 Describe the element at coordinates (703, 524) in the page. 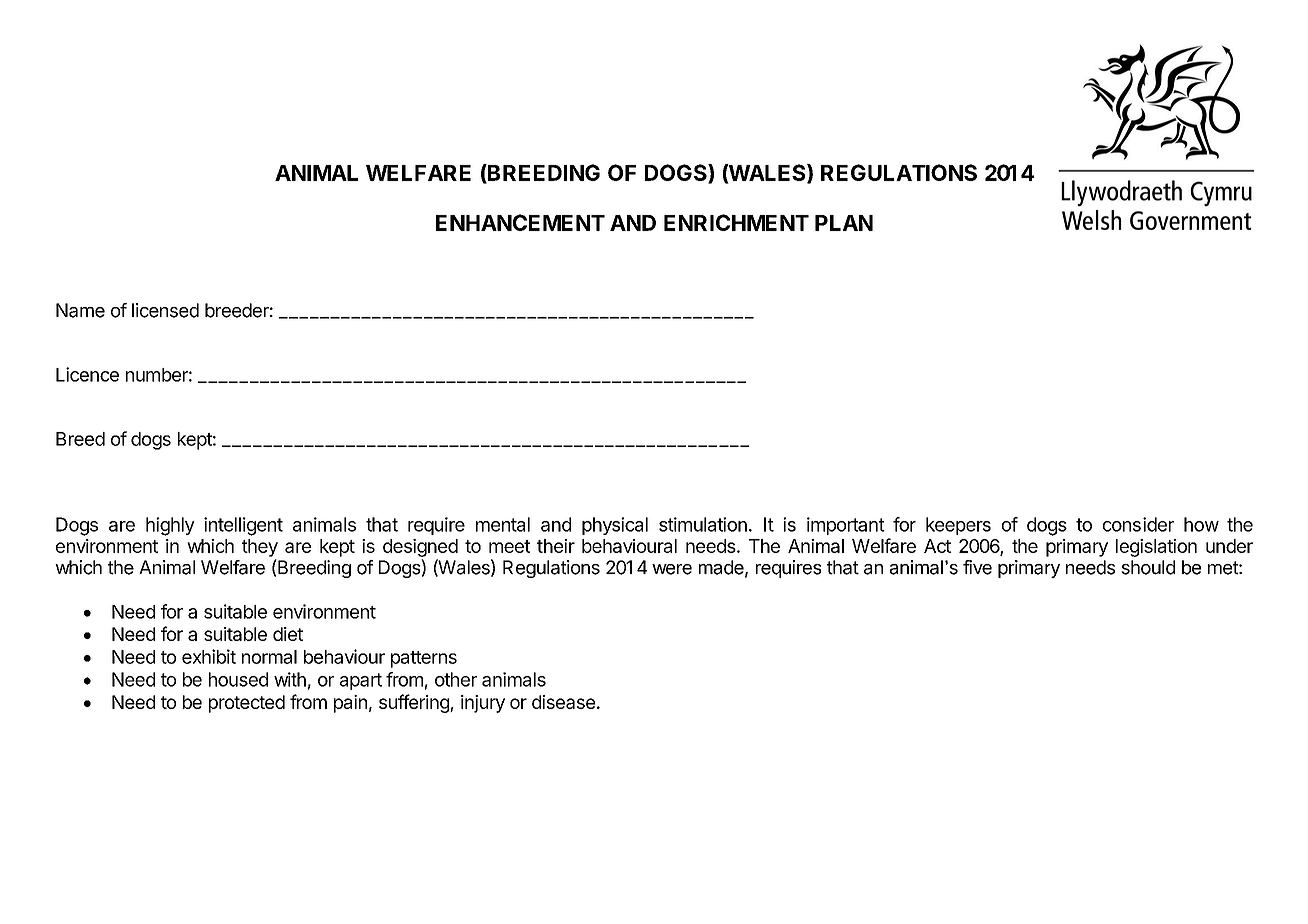

I see `stimulation` at that location.
